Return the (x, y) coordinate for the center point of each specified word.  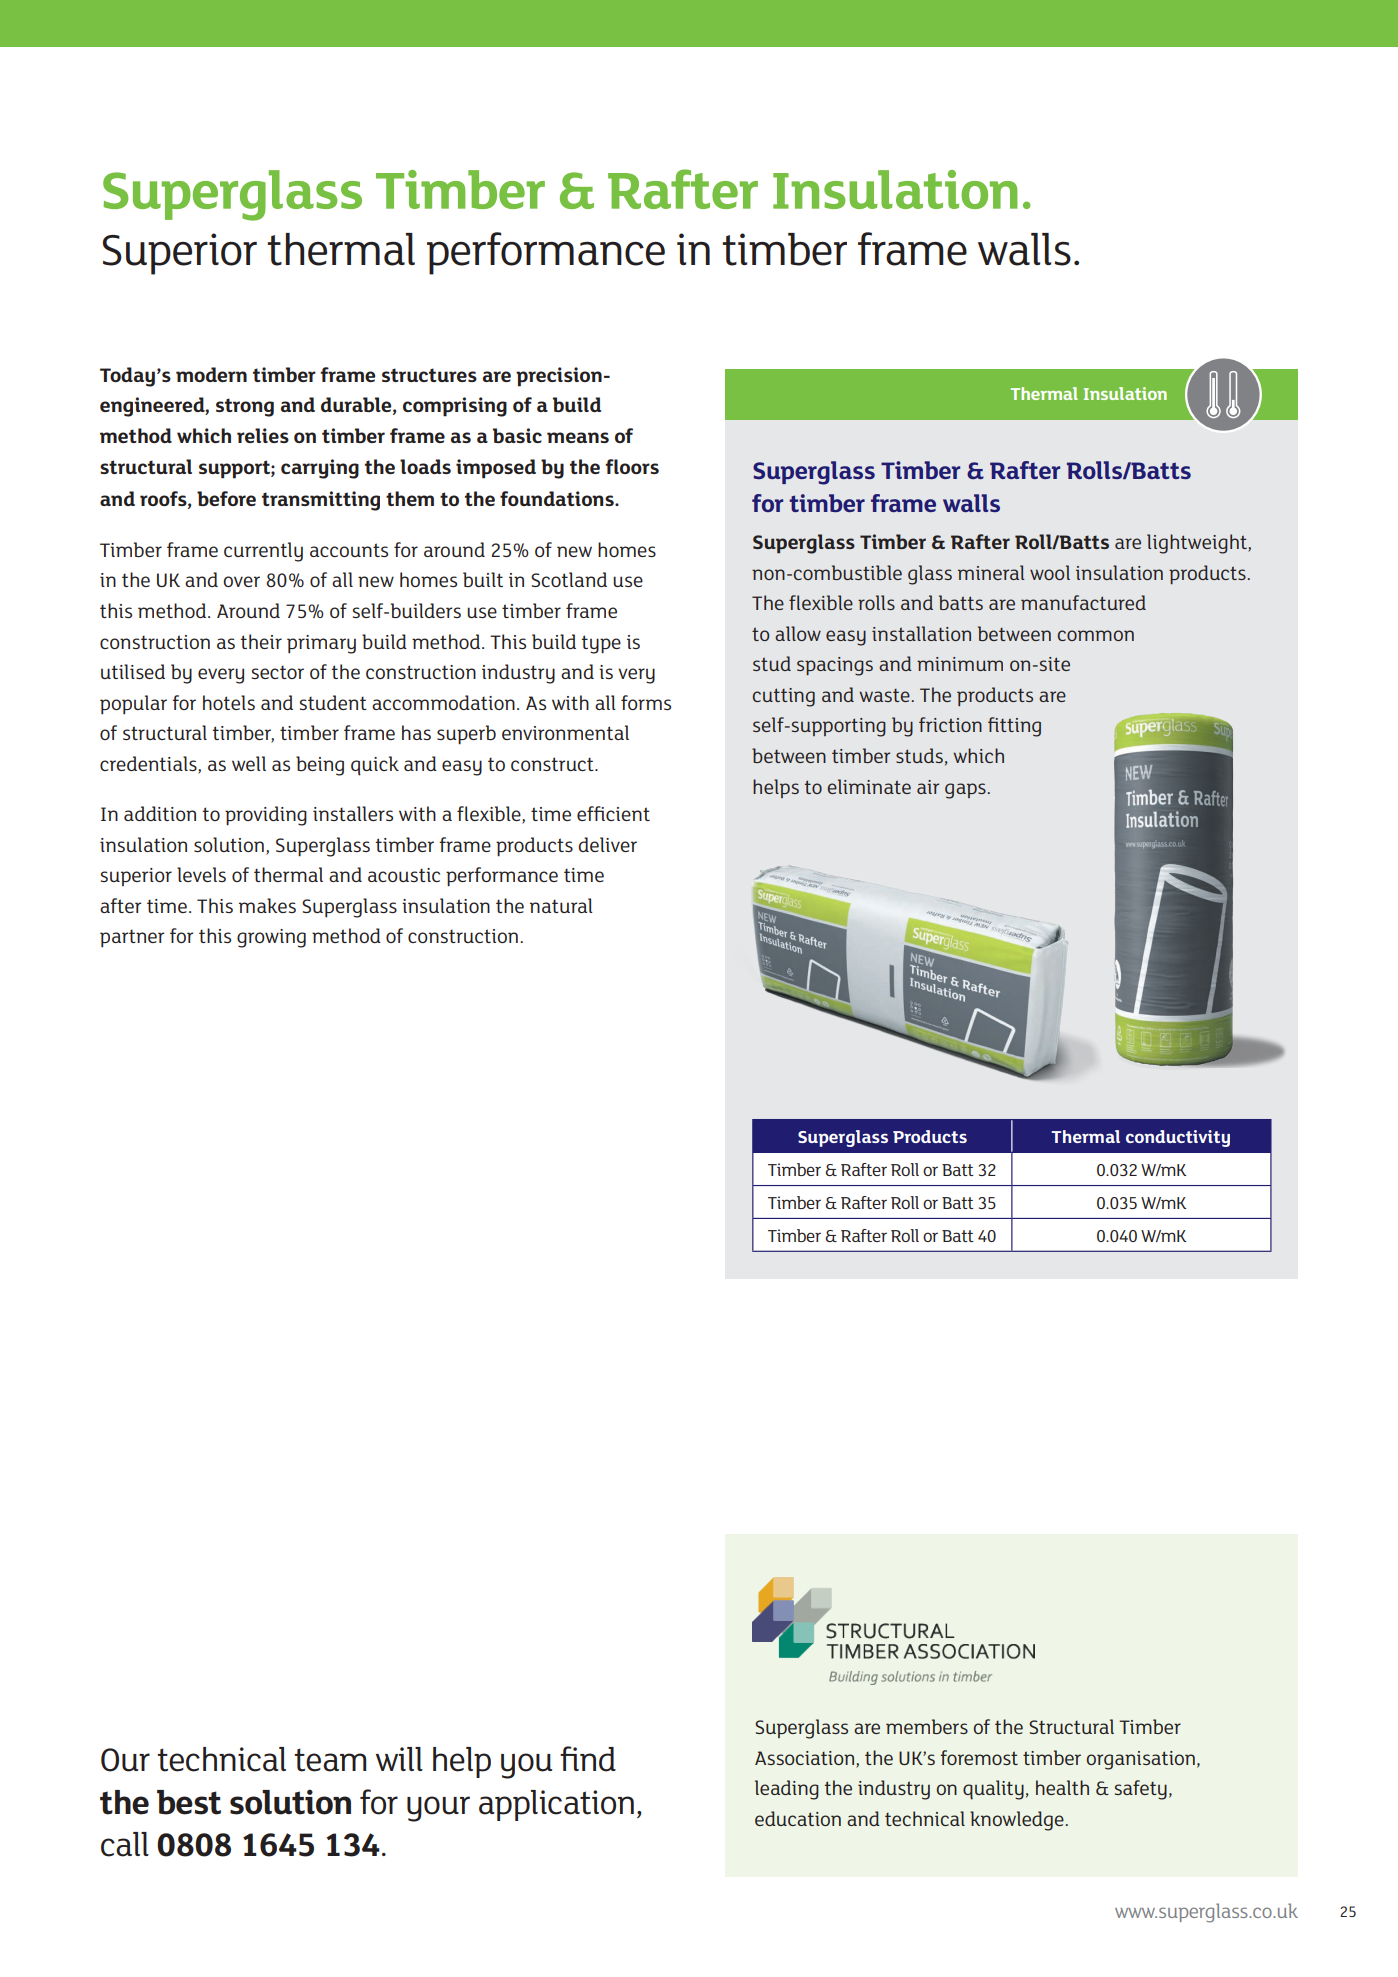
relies (263, 435)
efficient (613, 813)
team (330, 1760)
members (927, 1726)
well (249, 763)
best (189, 1802)
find (588, 1759)
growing (271, 938)
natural (561, 905)
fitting (1014, 727)
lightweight (1198, 544)
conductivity (1178, 1138)
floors (632, 466)
